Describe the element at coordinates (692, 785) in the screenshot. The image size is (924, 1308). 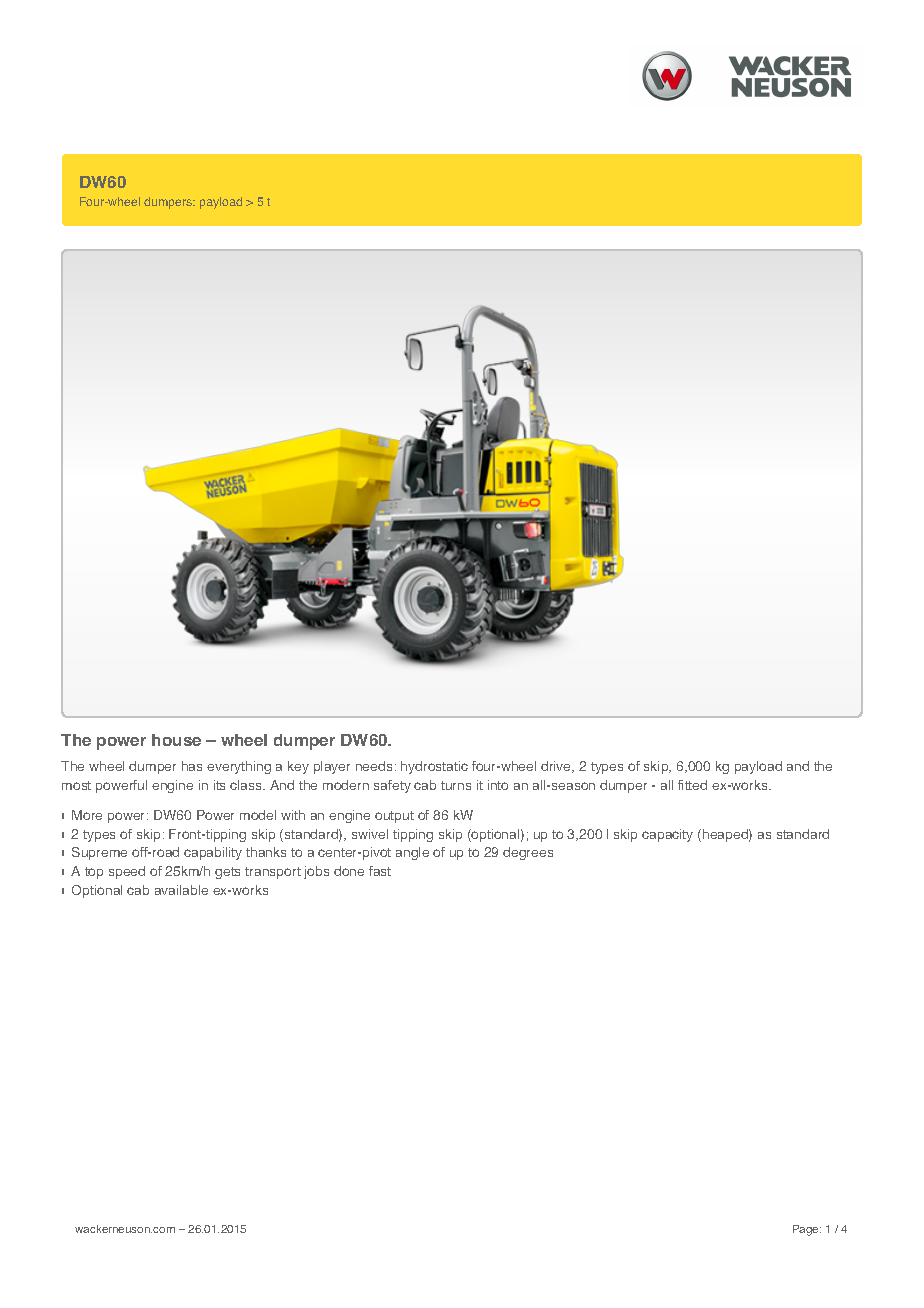
I see `fitted` at that location.
